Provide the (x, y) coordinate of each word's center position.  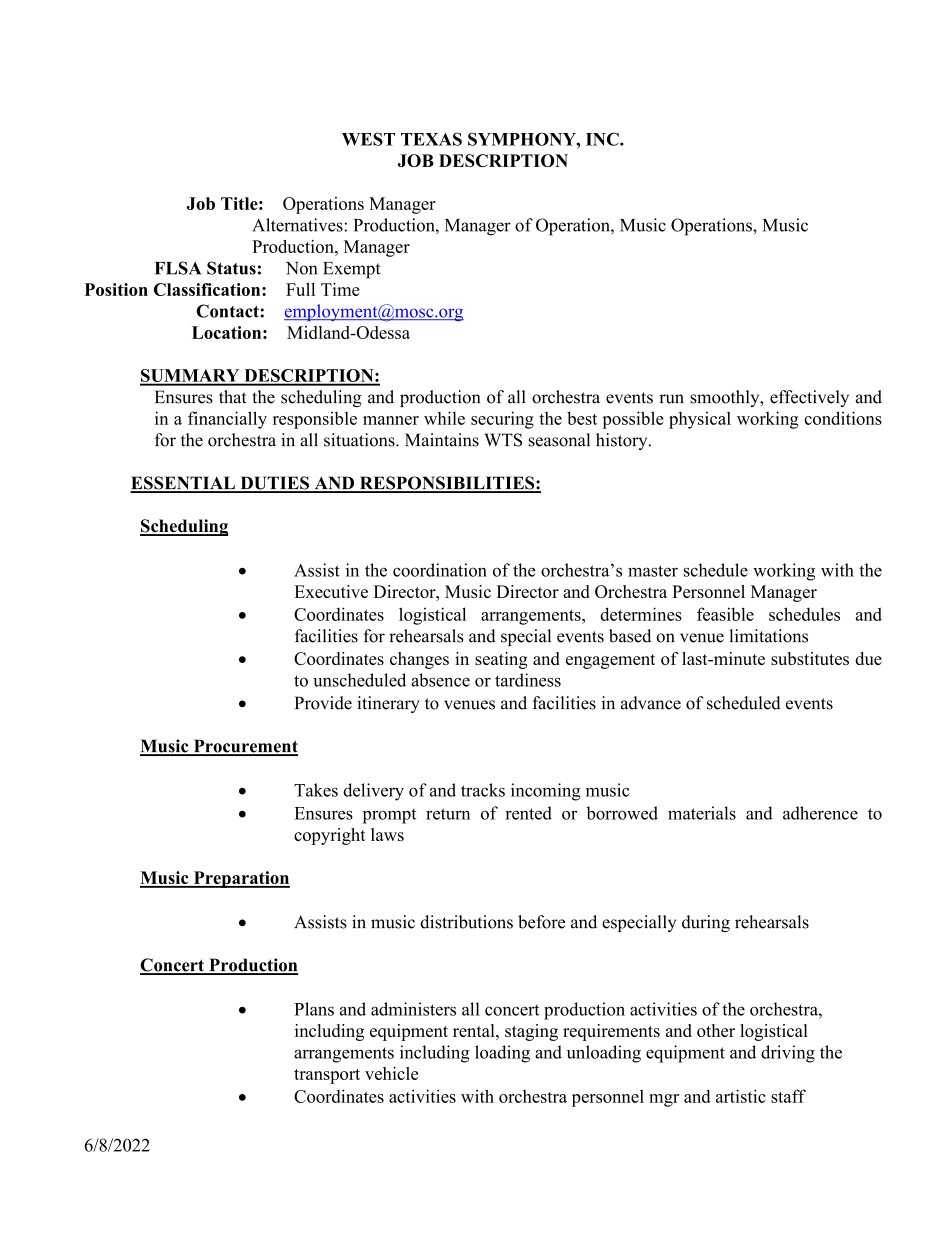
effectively (809, 398)
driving (788, 1054)
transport (327, 1076)
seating (501, 660)
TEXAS (431, 139)
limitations (768, 636)
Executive (331, 591)
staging (531, 1032)
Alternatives (298, 225)
